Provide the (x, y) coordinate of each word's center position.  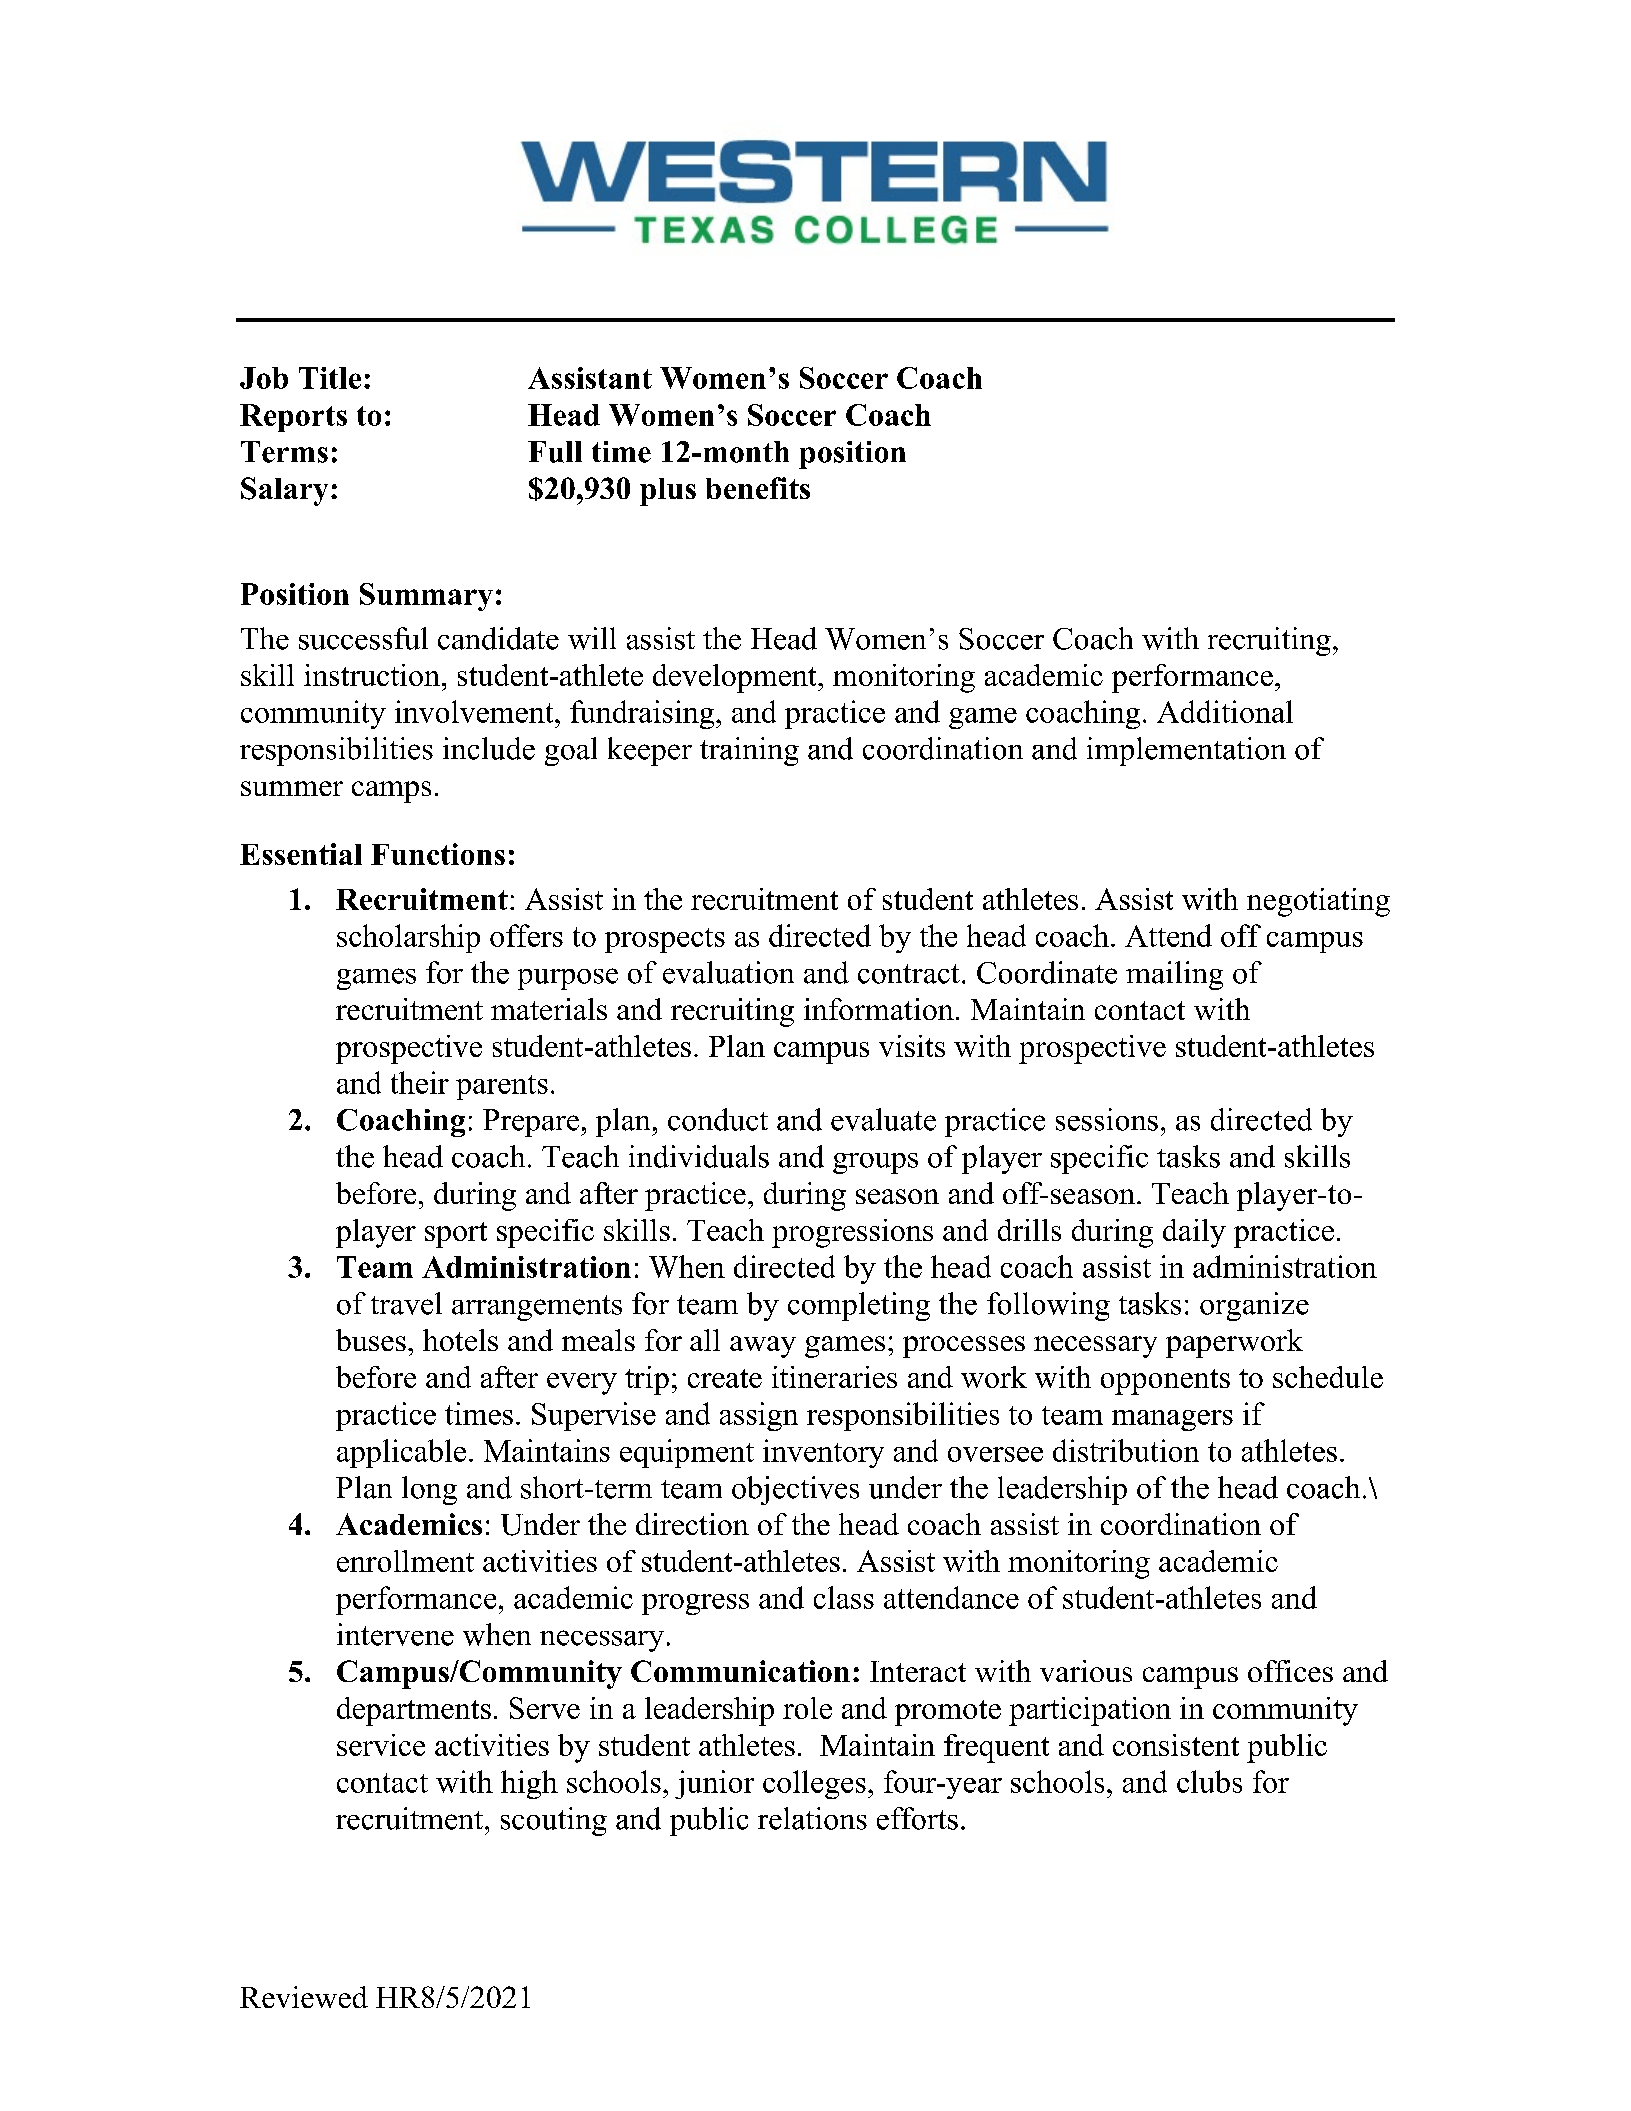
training (749, 751)
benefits (758, 488)
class (844, 1597)
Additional (1225, 711)
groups (875, 1163)
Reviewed (304, 1997)
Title (330, 378)
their (420, 1082)
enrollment (405, 1561)
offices (1290, 1671)
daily (1194, 1233)
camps (391, 792)
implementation (1186, 751)
